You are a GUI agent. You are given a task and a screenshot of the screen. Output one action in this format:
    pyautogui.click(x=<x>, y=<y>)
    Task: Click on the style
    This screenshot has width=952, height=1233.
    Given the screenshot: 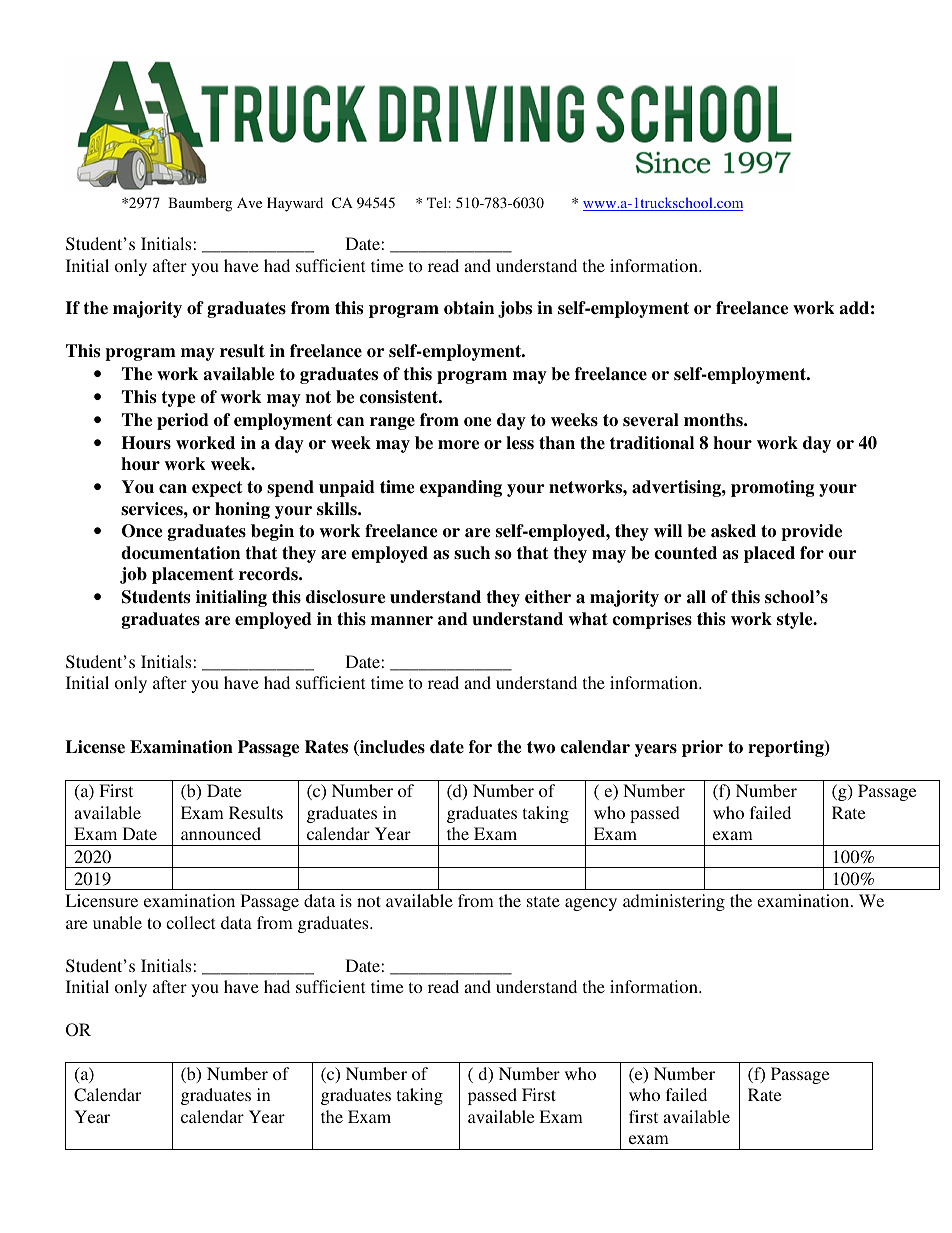 What is the action you would take?
    pyautogui.click(x=796, y=620)
